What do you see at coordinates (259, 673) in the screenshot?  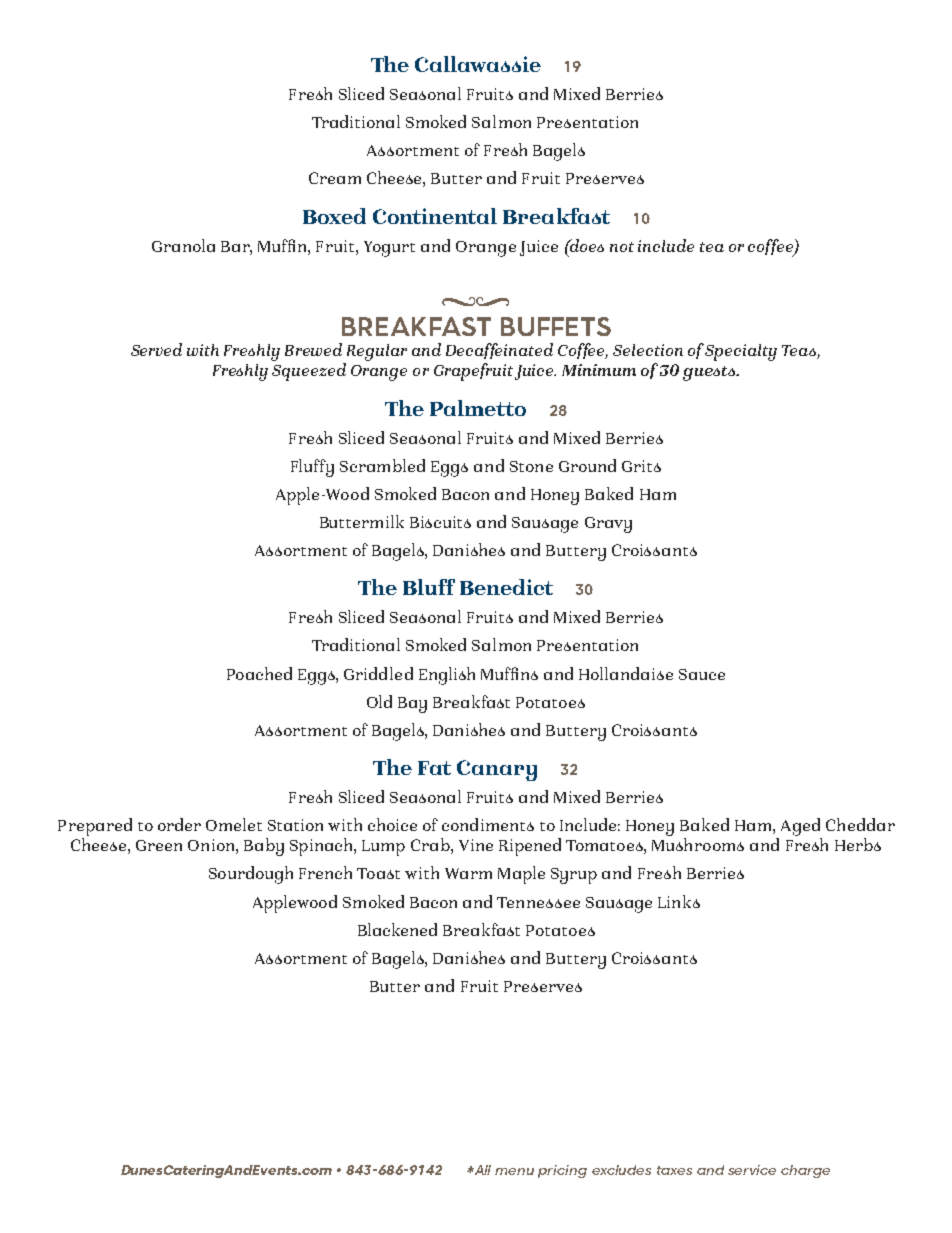 I see `Poached` at bounding box center [259, 673].
